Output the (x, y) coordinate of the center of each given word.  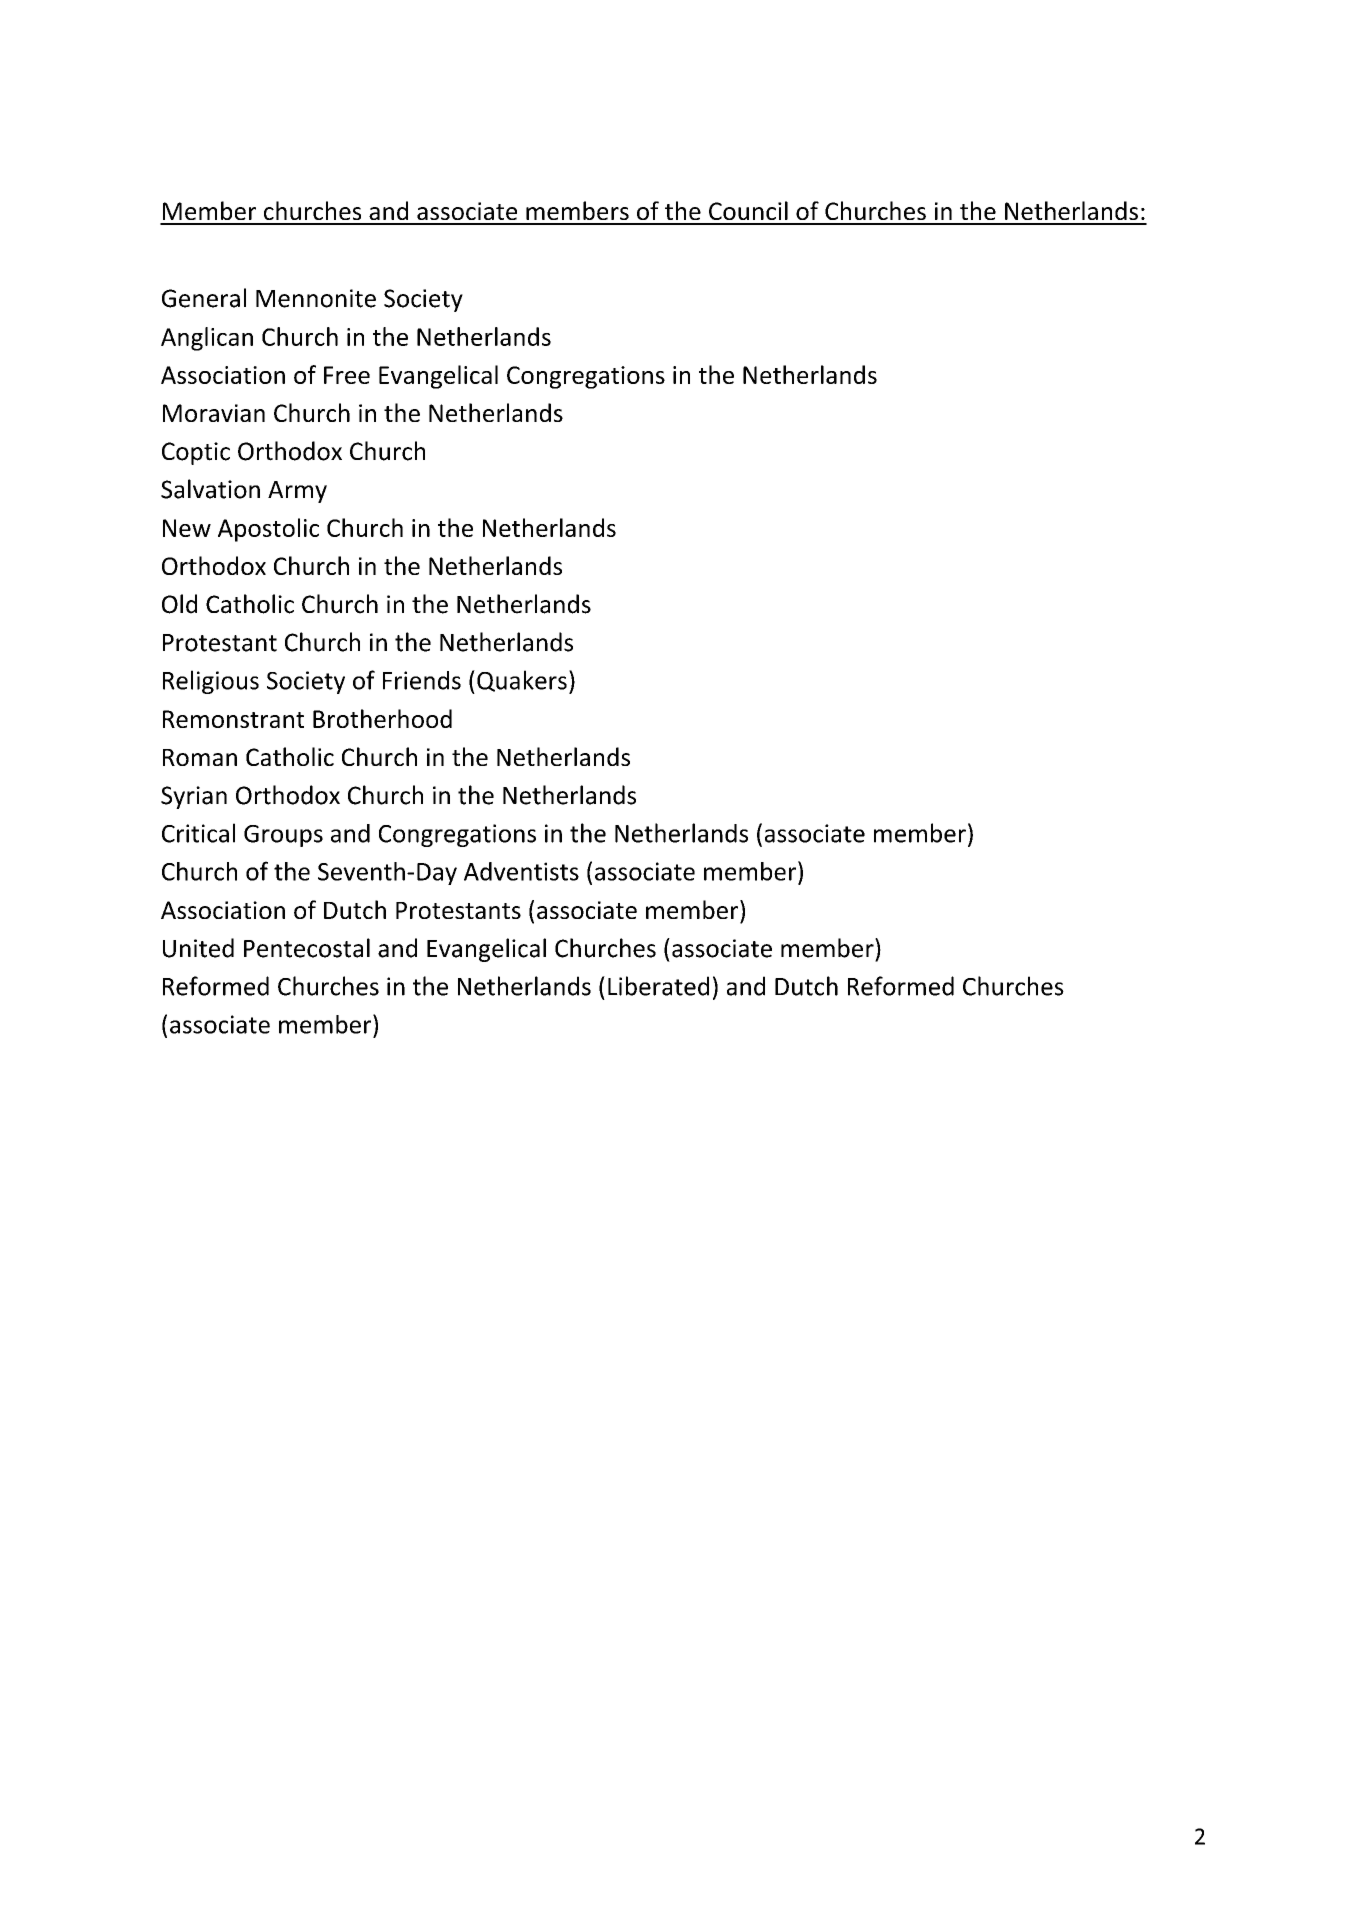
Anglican (207, 339)
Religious (211, 682)
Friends (422, 680)
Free (347, 375)
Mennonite (316, 298)
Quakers (522, 681)
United (198, 948)
